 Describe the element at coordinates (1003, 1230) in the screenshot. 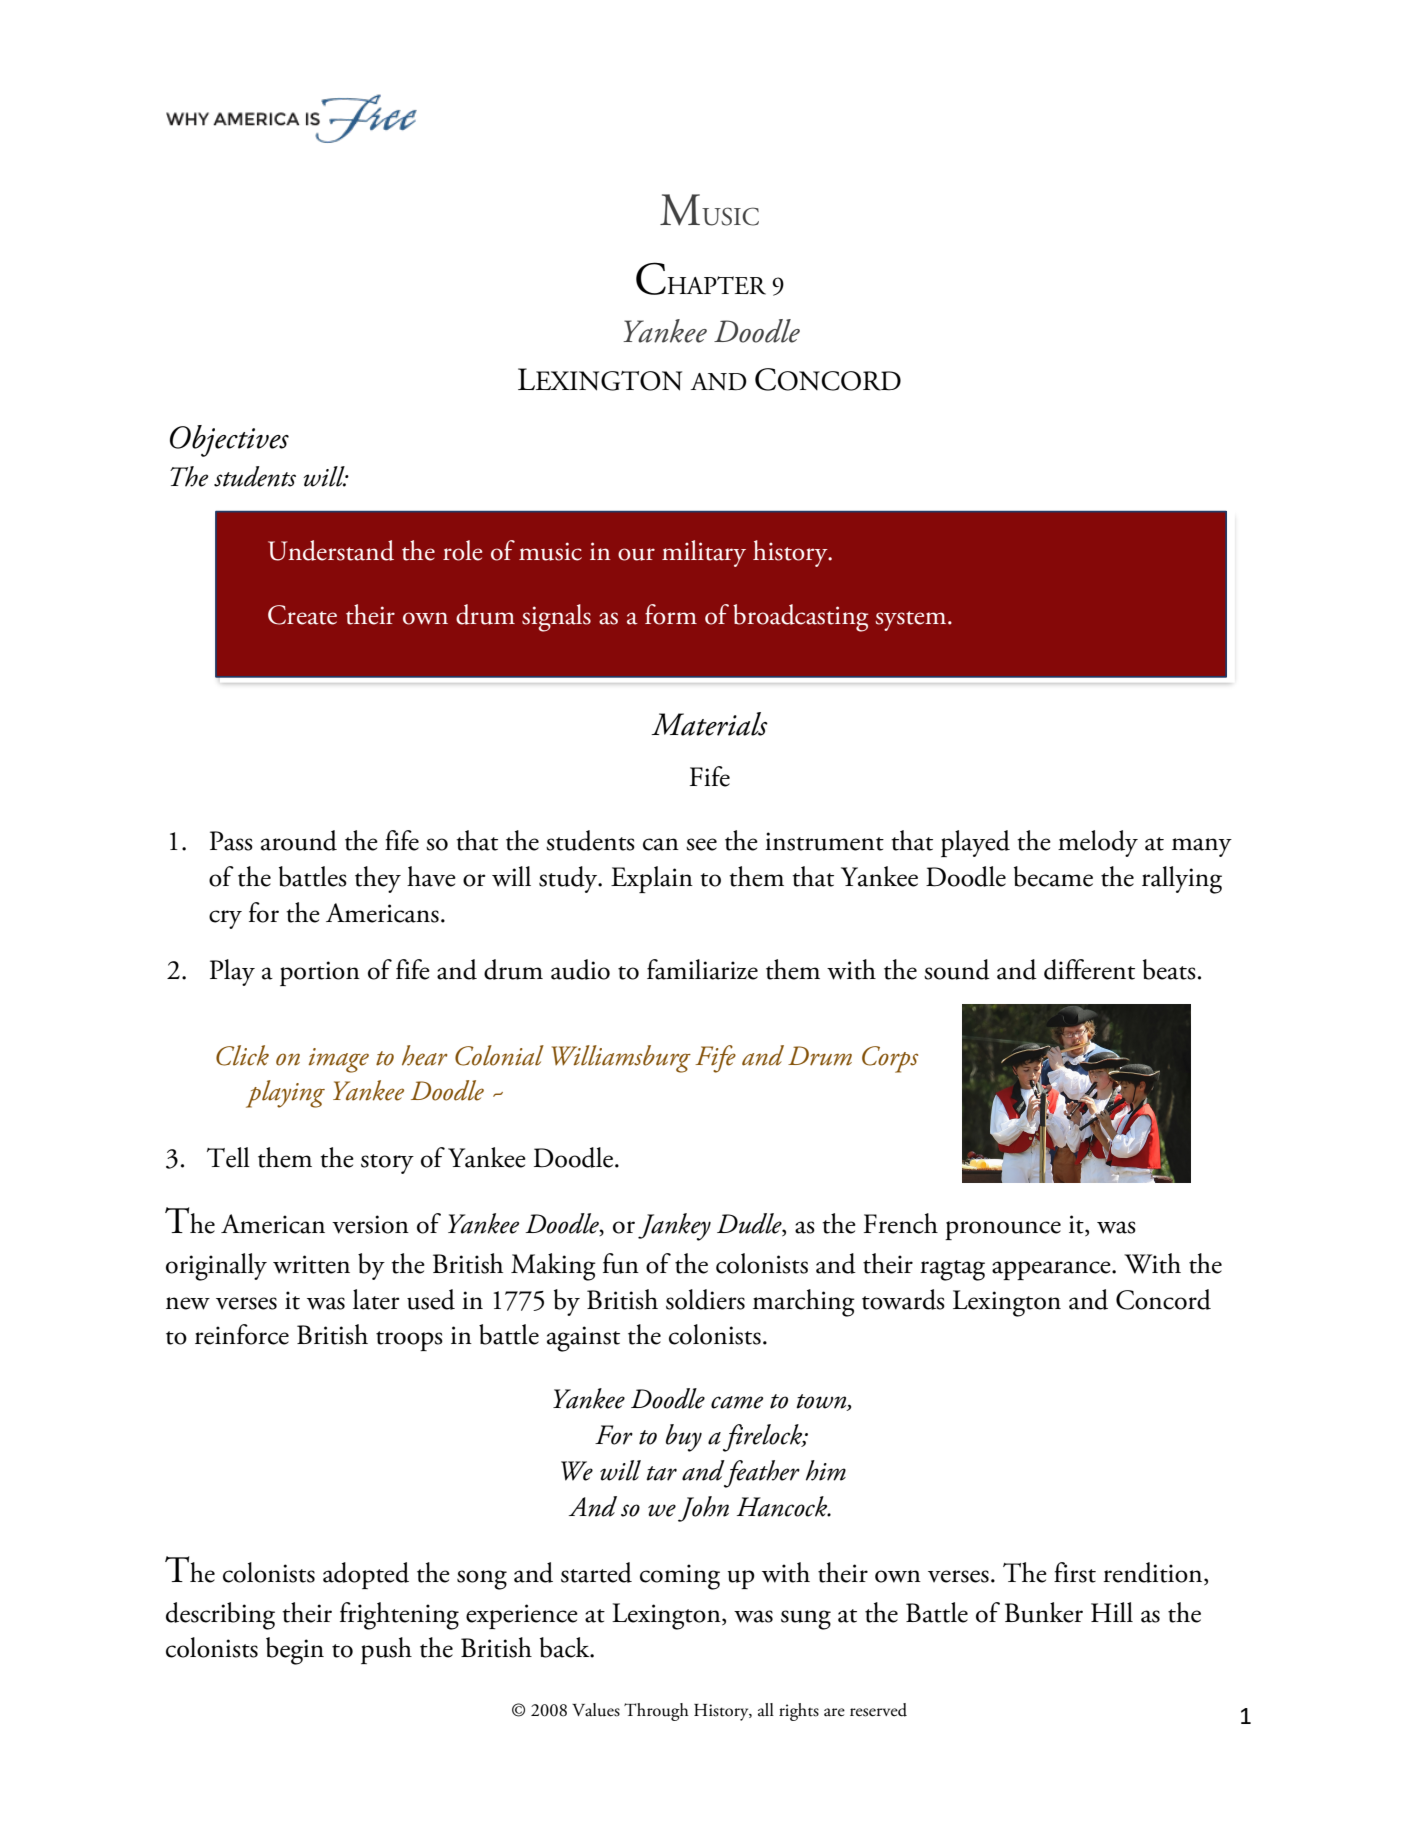

I see `pronounce` at that location.
